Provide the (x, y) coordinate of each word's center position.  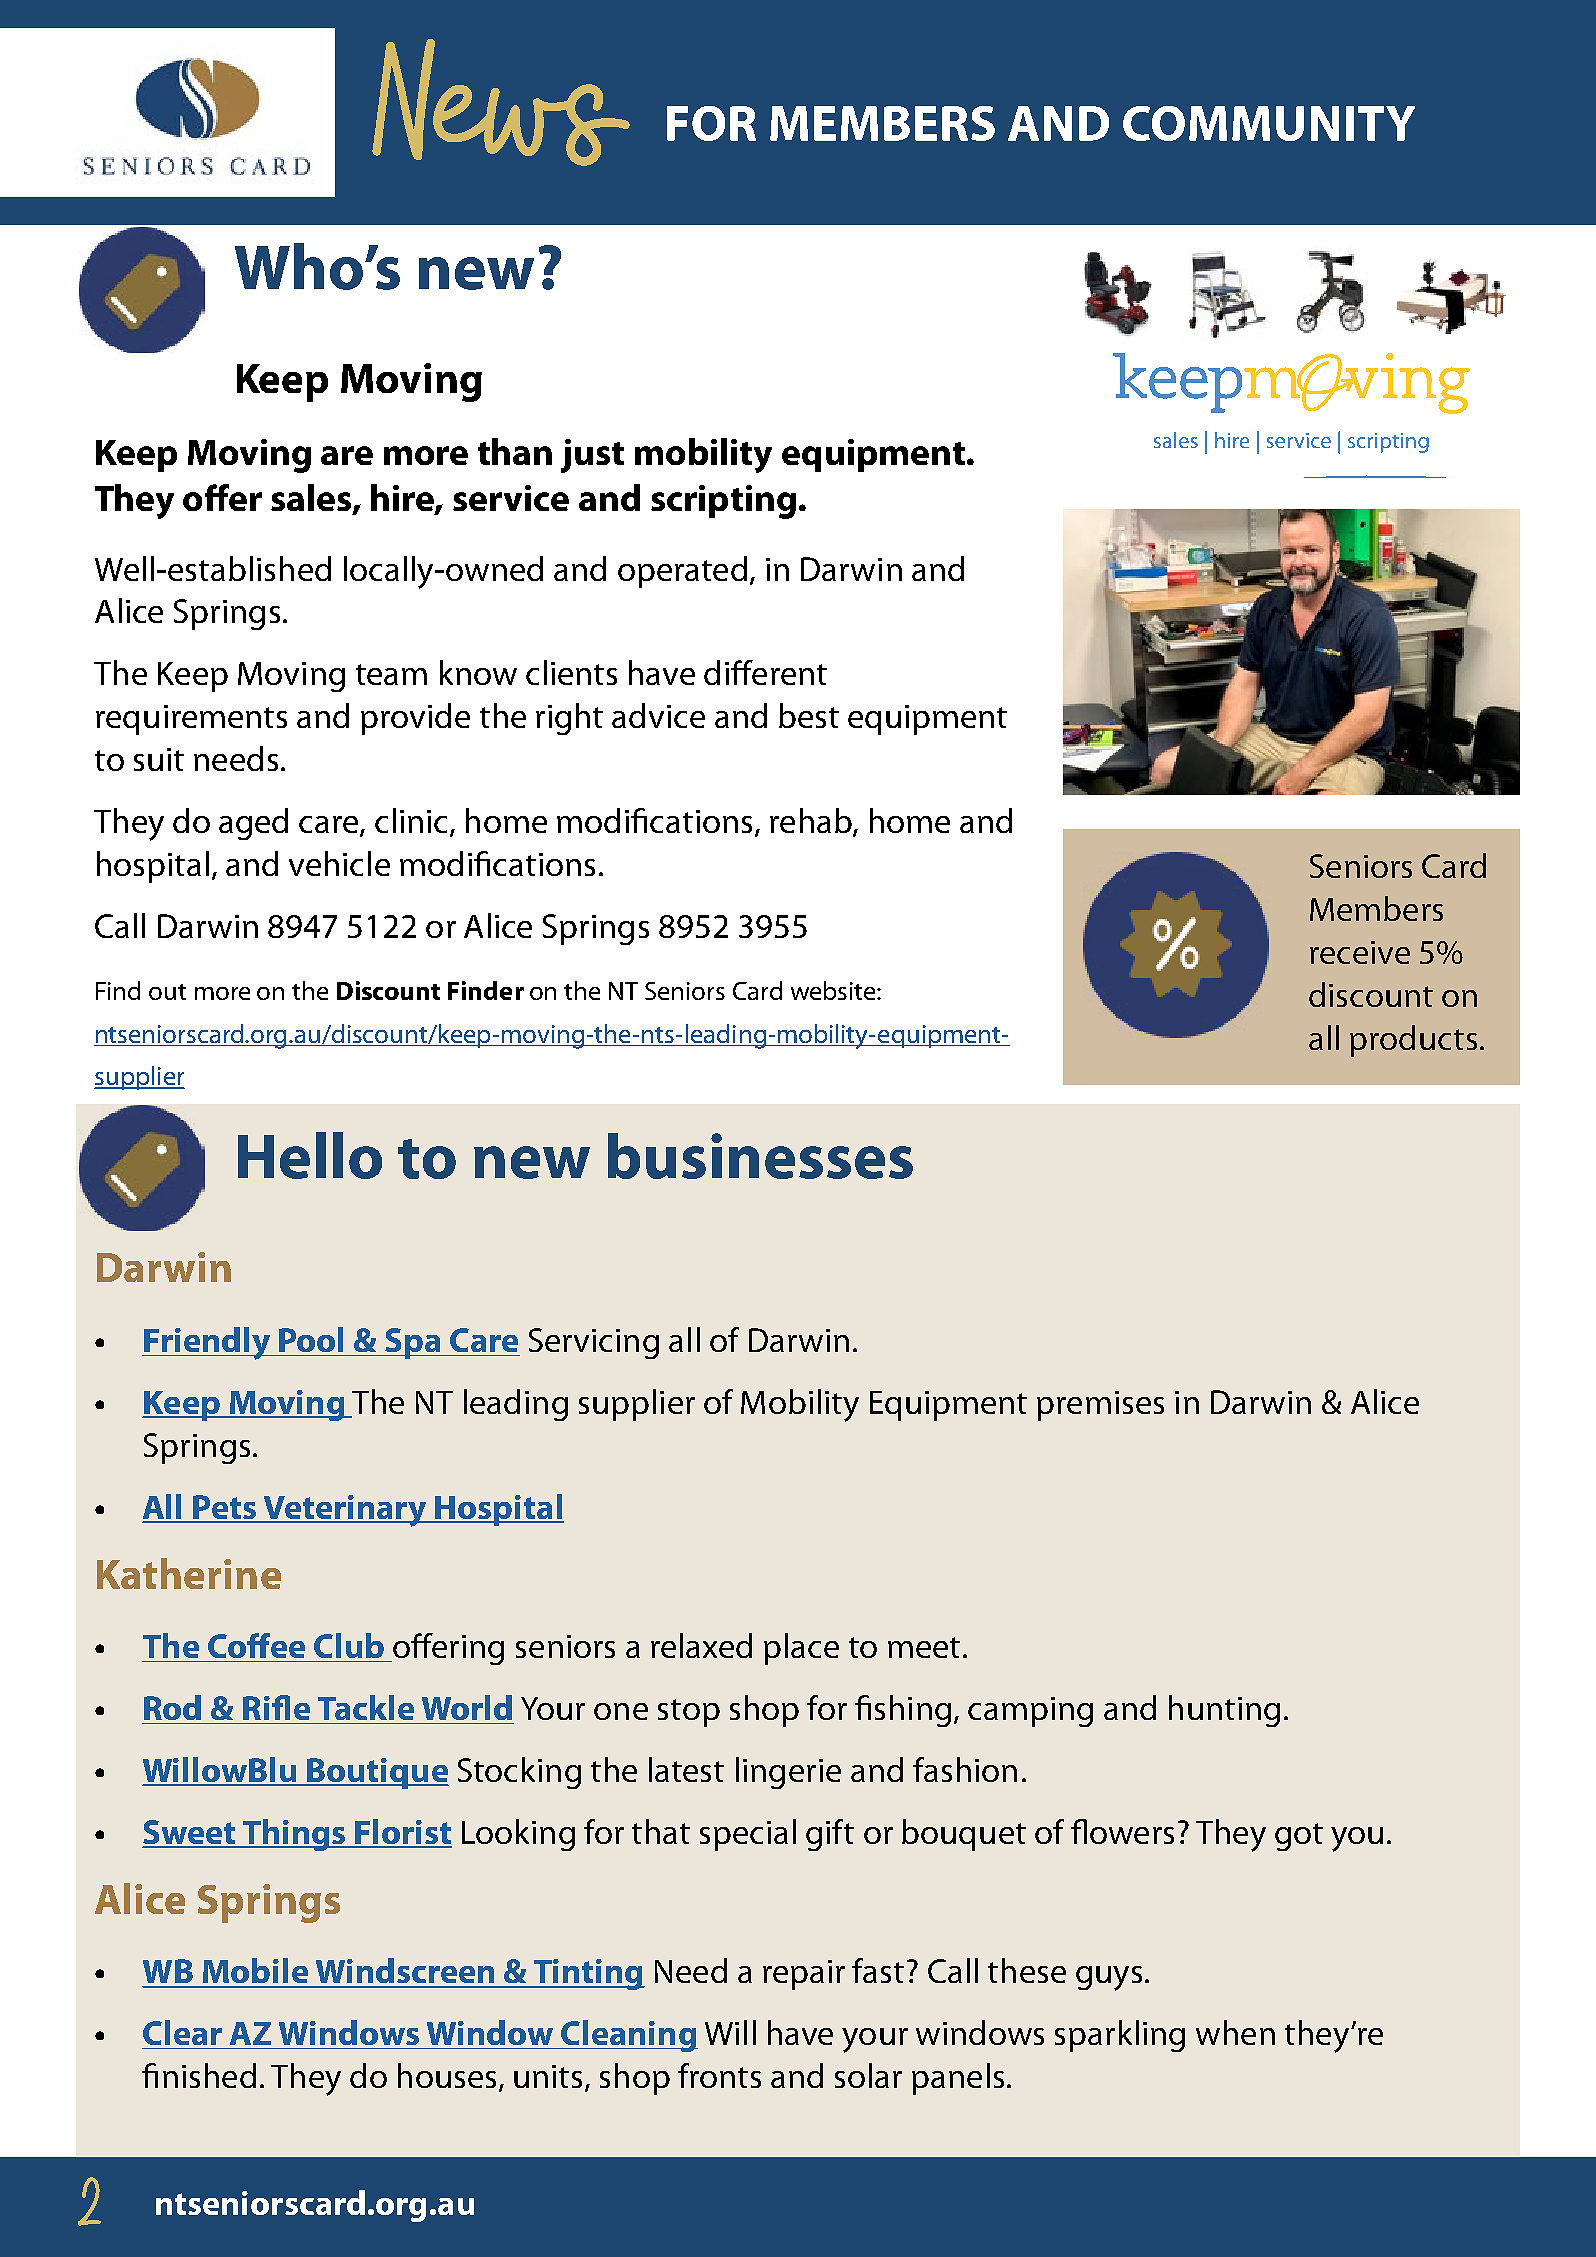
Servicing (594, 1343)
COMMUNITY (1269, 123)
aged (253, 824)
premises (1100, 1406)
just (592, 456)
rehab (812, 822)
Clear (182, 2032)
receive (1360, 952)
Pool (311, 1339)
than (515, 451)
